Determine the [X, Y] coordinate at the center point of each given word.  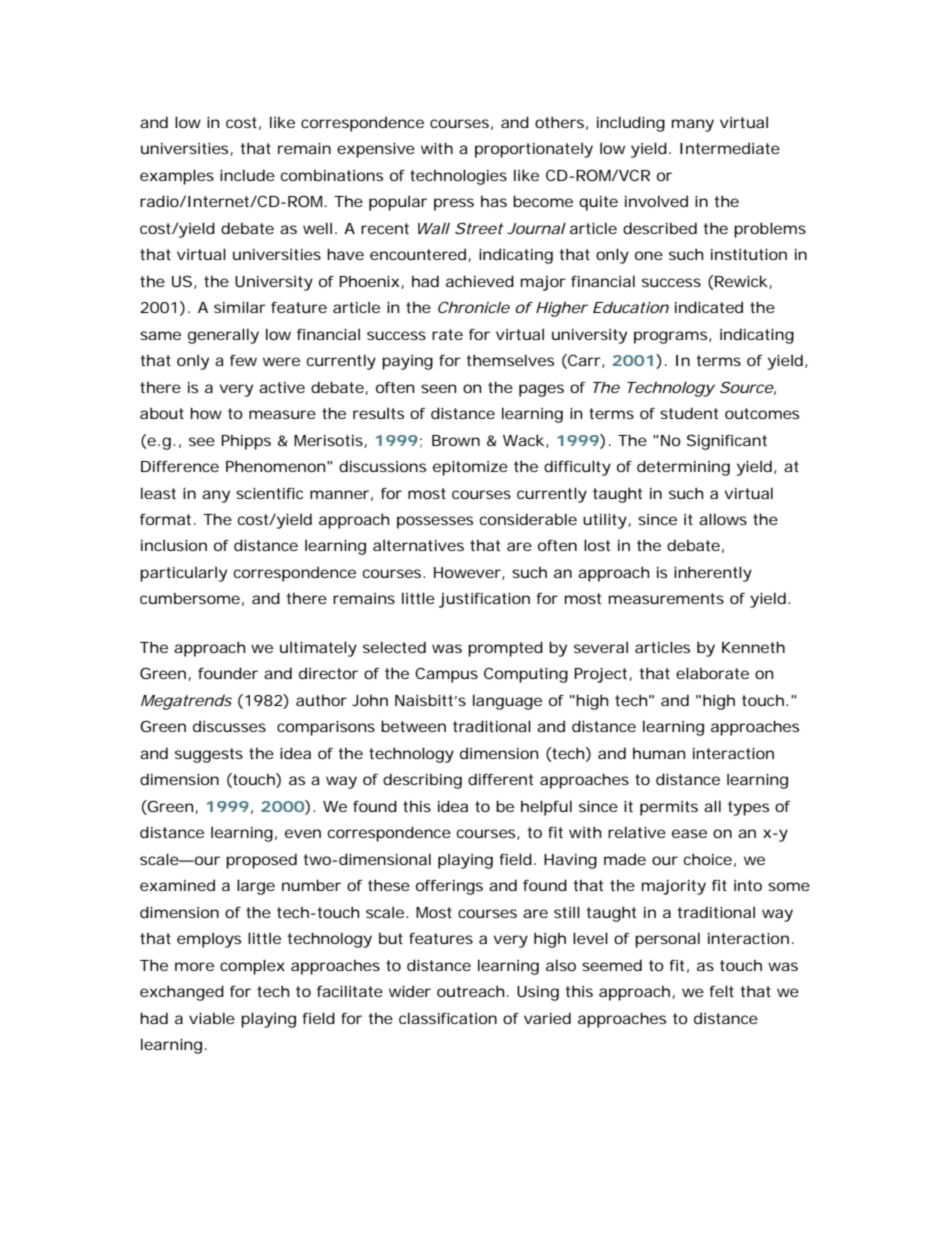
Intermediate [730, 148]
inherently [713, 574]
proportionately [534, 150]
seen [438, 388]
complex [252, 967]
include [247, 175]
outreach [470, 991]
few [243, 360]
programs [672, 337]
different [500, 779]
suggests [209, 755]
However [468, 573]
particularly [183, 574]
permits [669, 808]
